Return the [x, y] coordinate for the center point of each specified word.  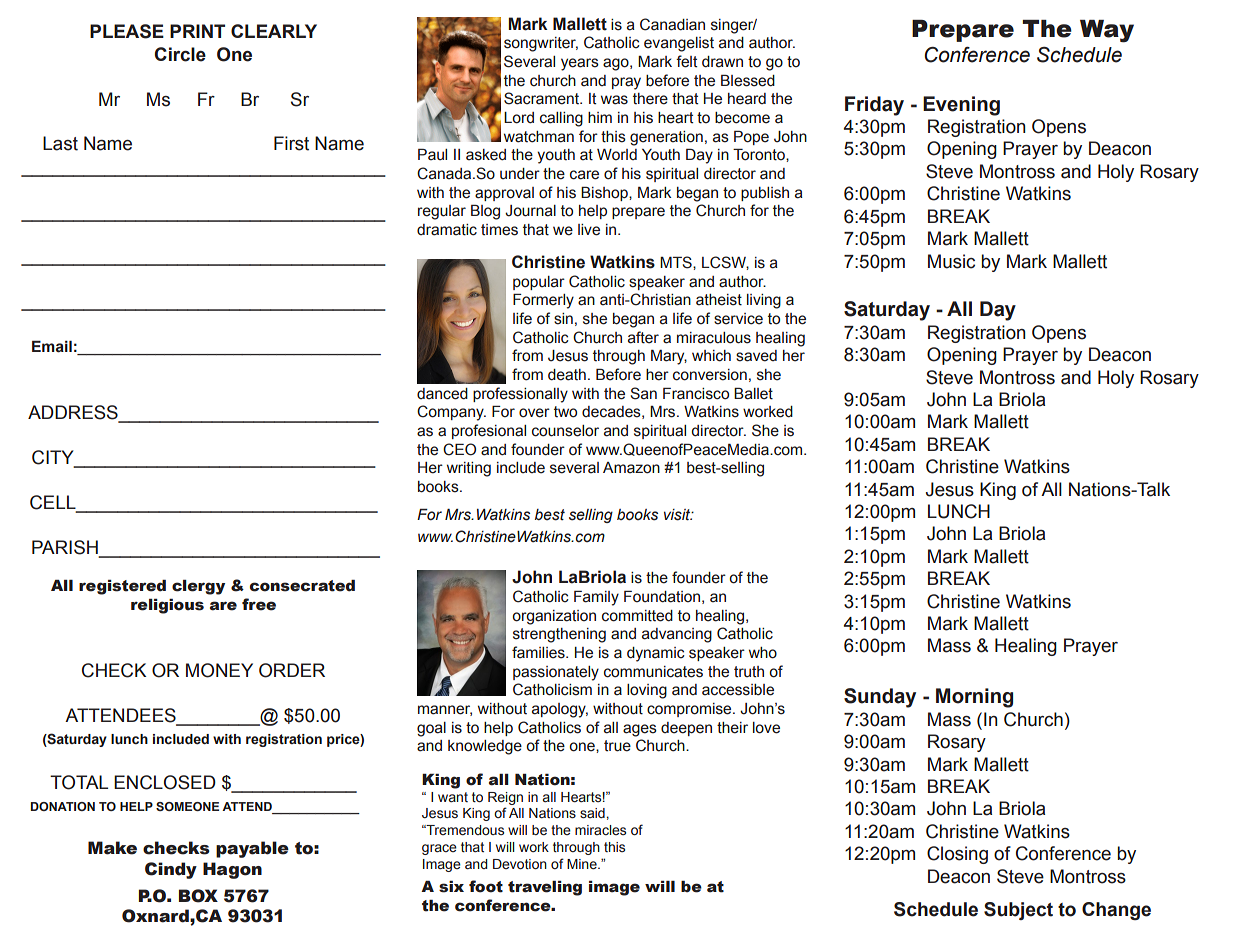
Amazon [631, 468]
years [580, 64]
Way [1107, 31]
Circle [180, 54]
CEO [459, 449]
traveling [545, 888]
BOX [198, 896]
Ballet [753, 393]
